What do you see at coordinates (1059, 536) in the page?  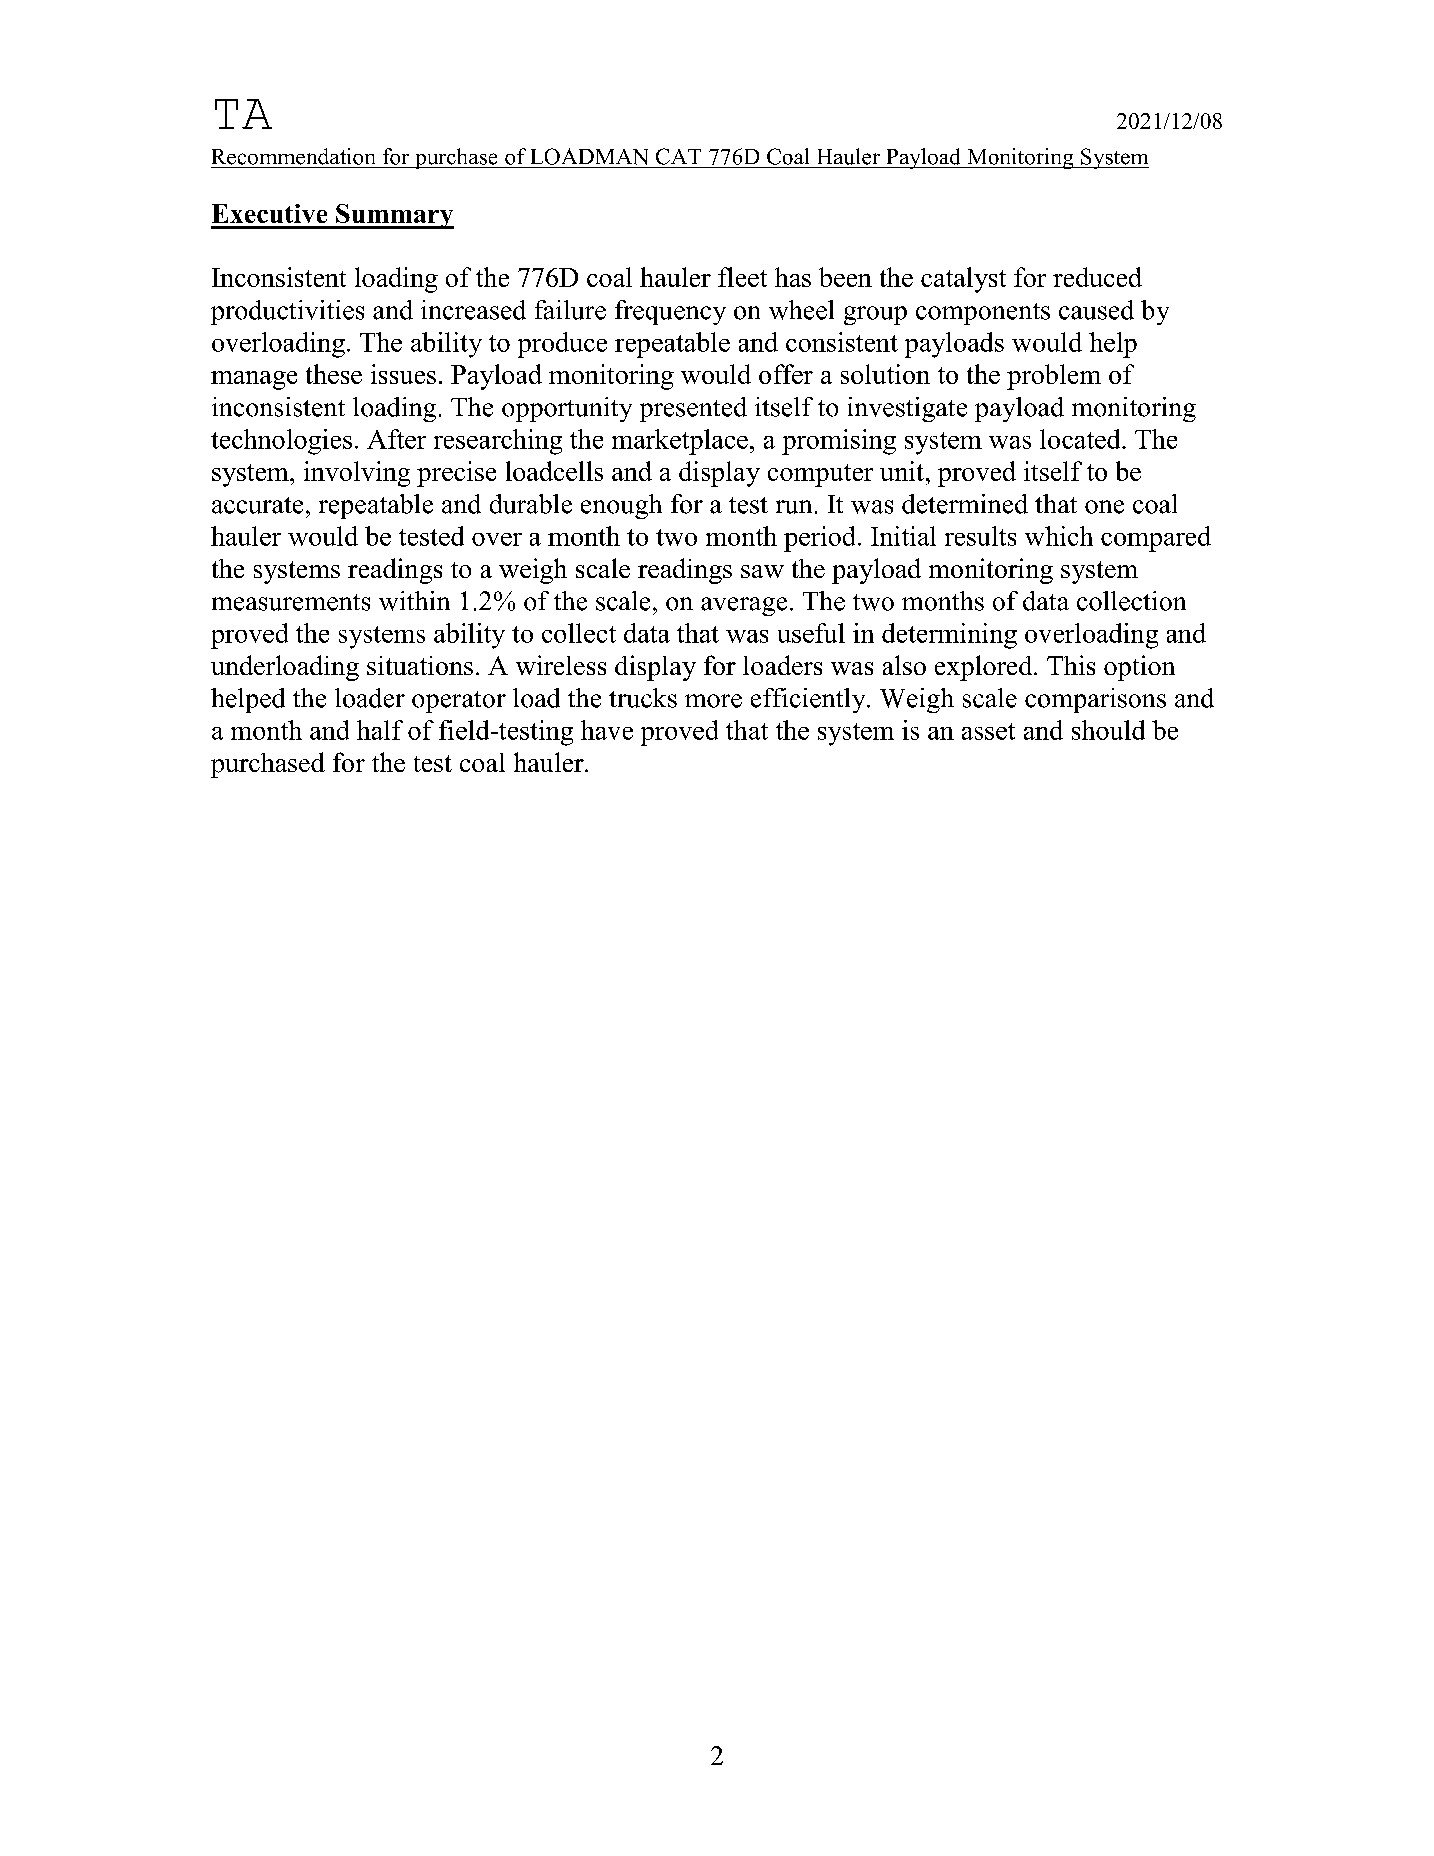 I see `which` at bounding box center [1059, 536].
